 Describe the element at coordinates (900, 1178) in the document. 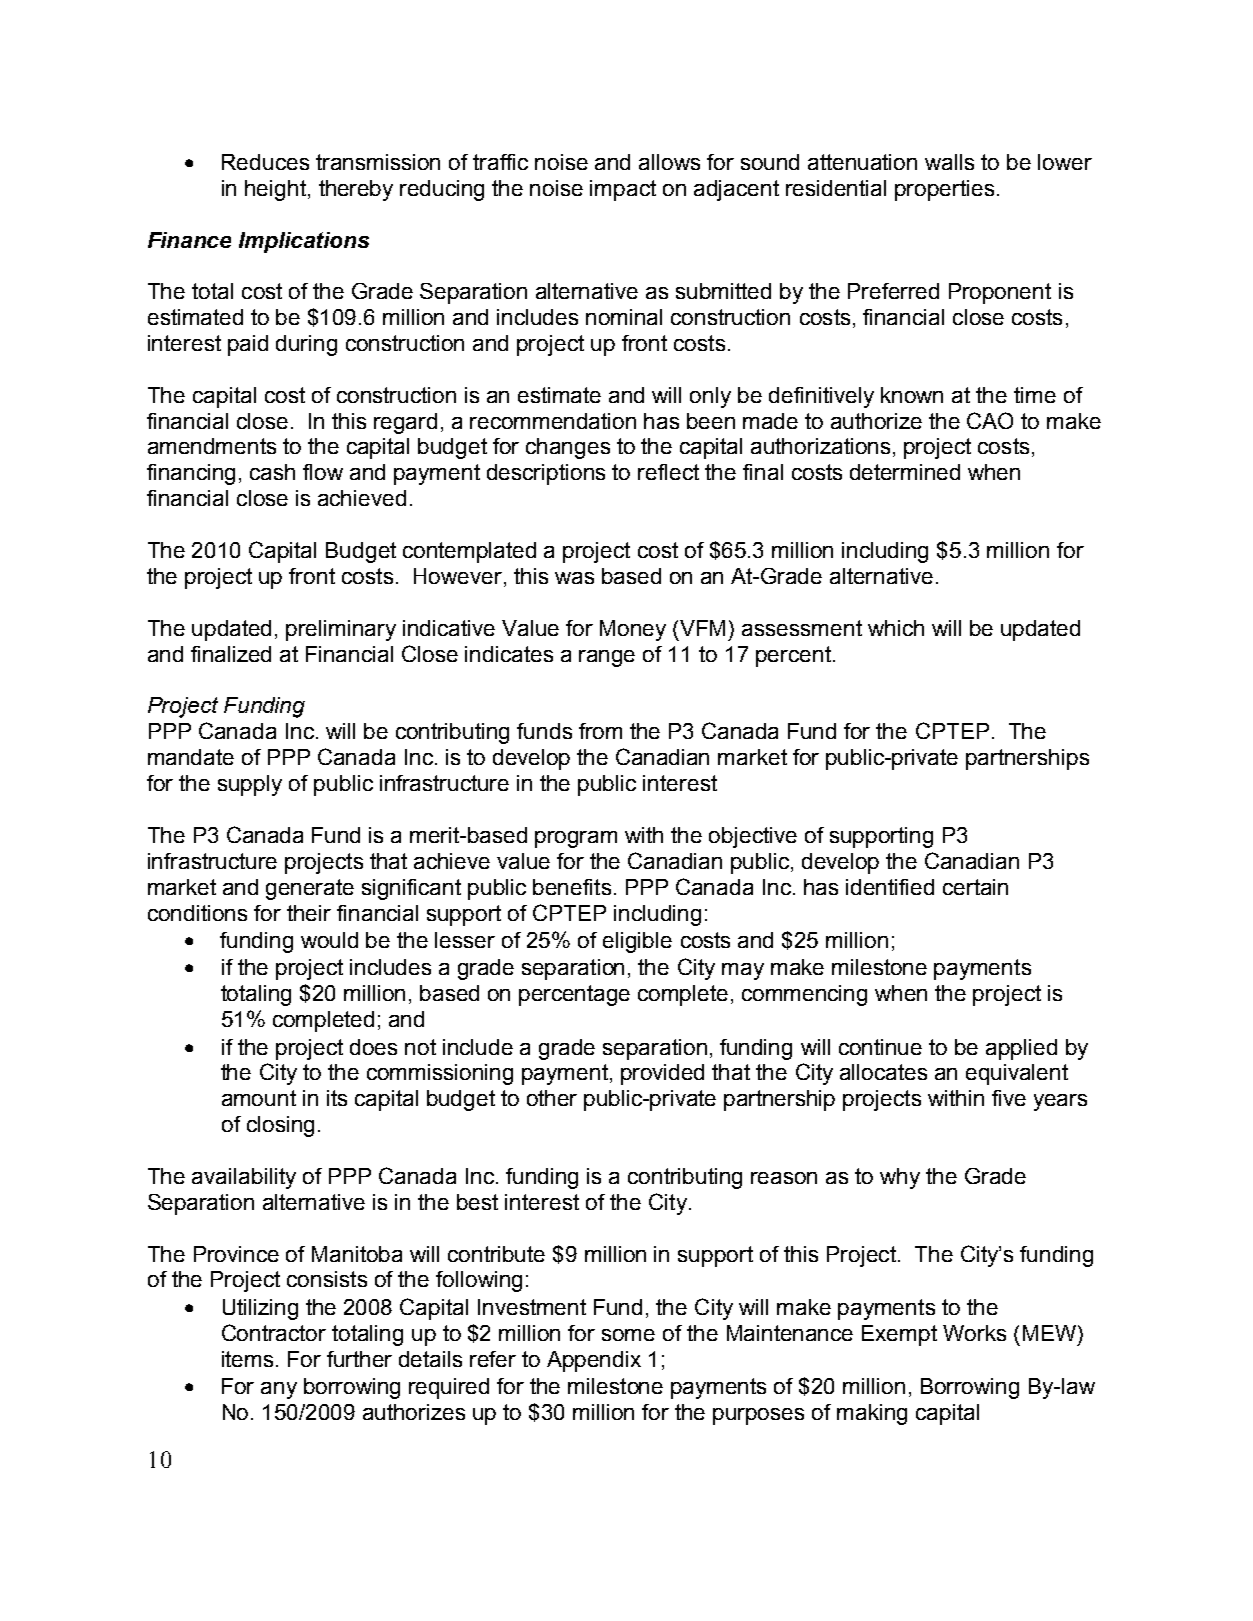

I see `why` at that location.
